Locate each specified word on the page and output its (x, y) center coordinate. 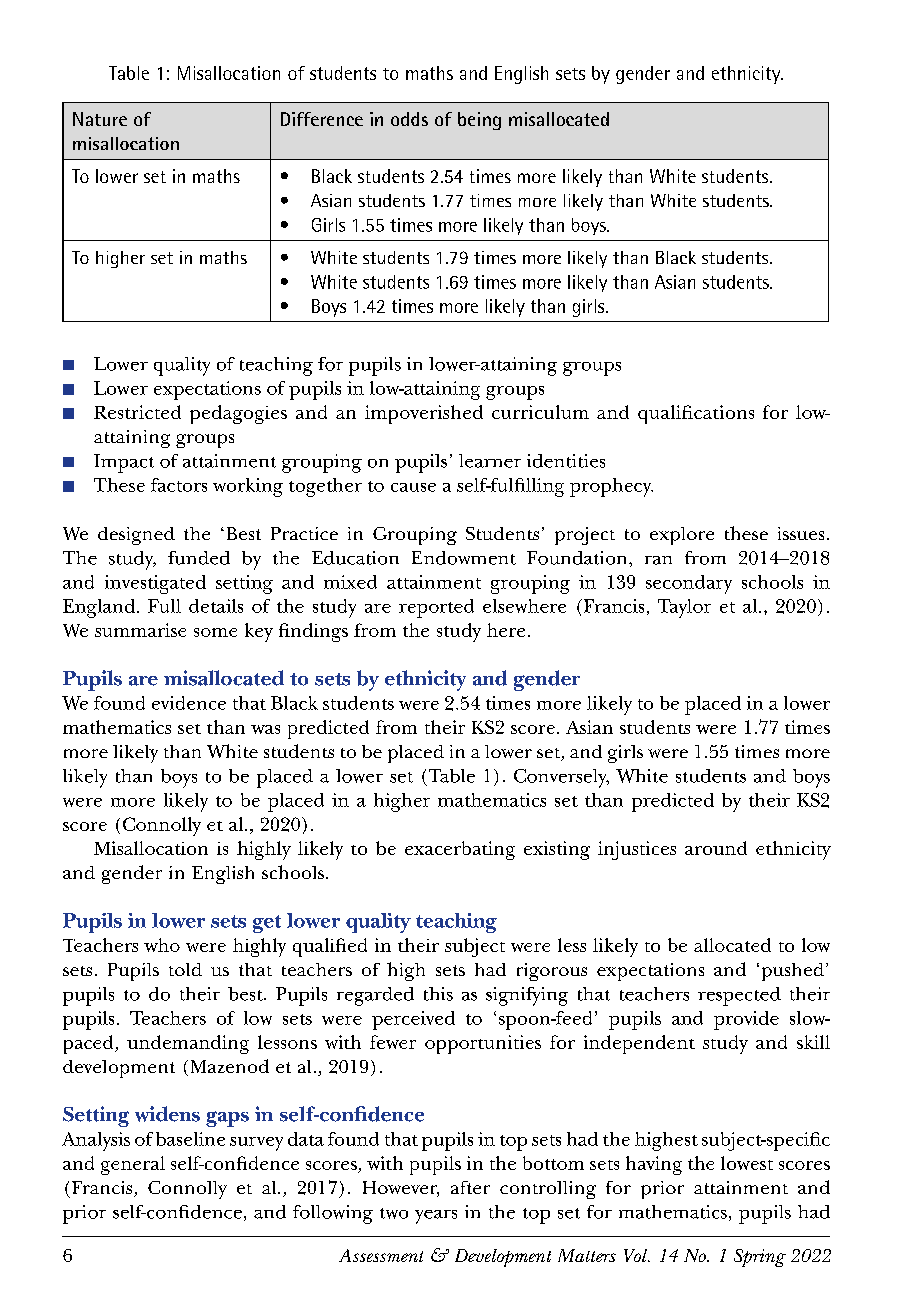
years (436, 1217)
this (438, 994)
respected (739, 996)
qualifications (696, 414)
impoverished (424, 414)
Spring (760, 1258)
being (479, 121)
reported (436, 608)
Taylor (684, 608)
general (133, 1165)
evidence (189, 703)
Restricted (137, 412)
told (185, 969)
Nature (100, 119)
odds (409, 119)
